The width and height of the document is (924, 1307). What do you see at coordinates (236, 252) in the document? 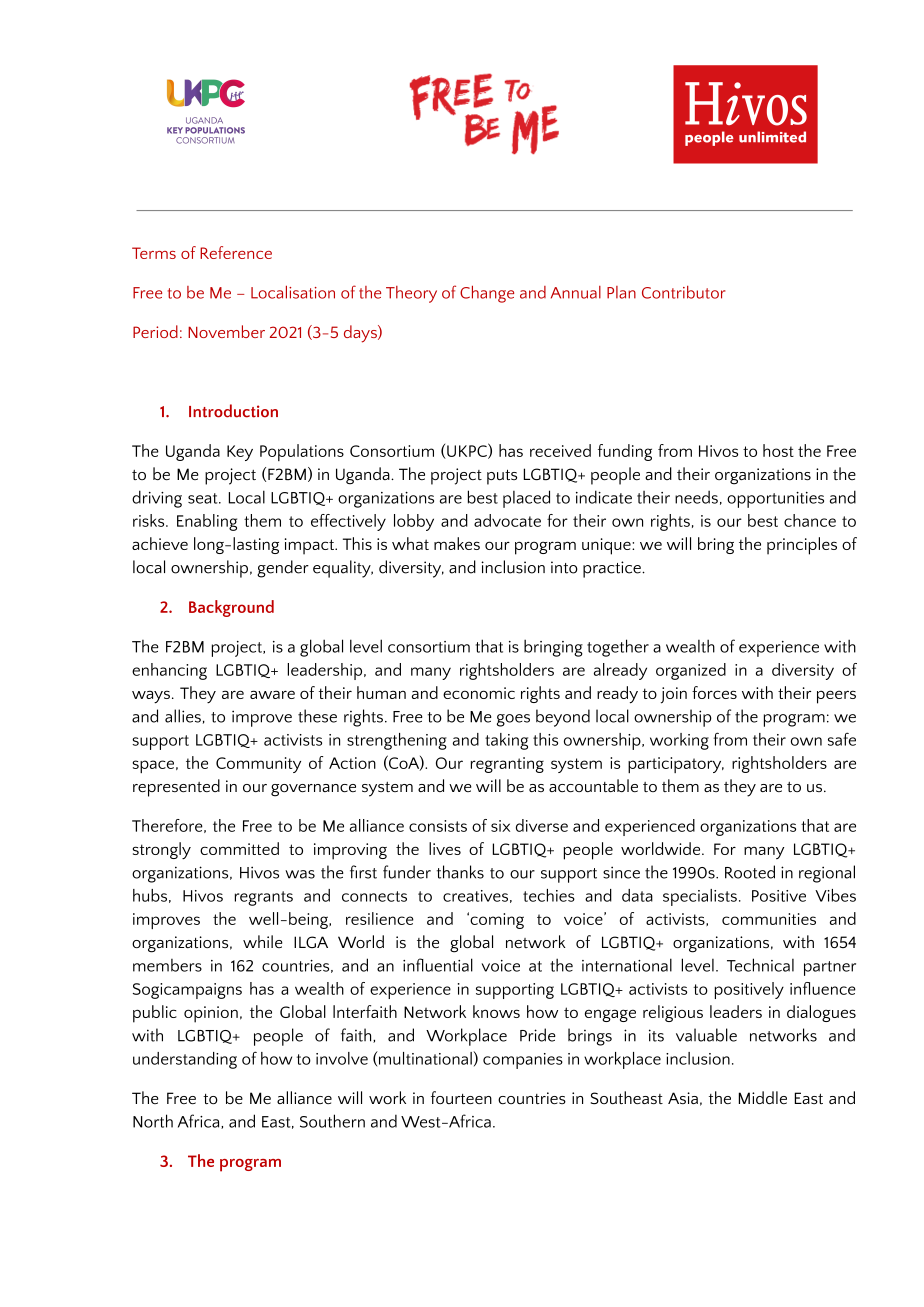
I see `Reference` at bounding box center [236, 252].
